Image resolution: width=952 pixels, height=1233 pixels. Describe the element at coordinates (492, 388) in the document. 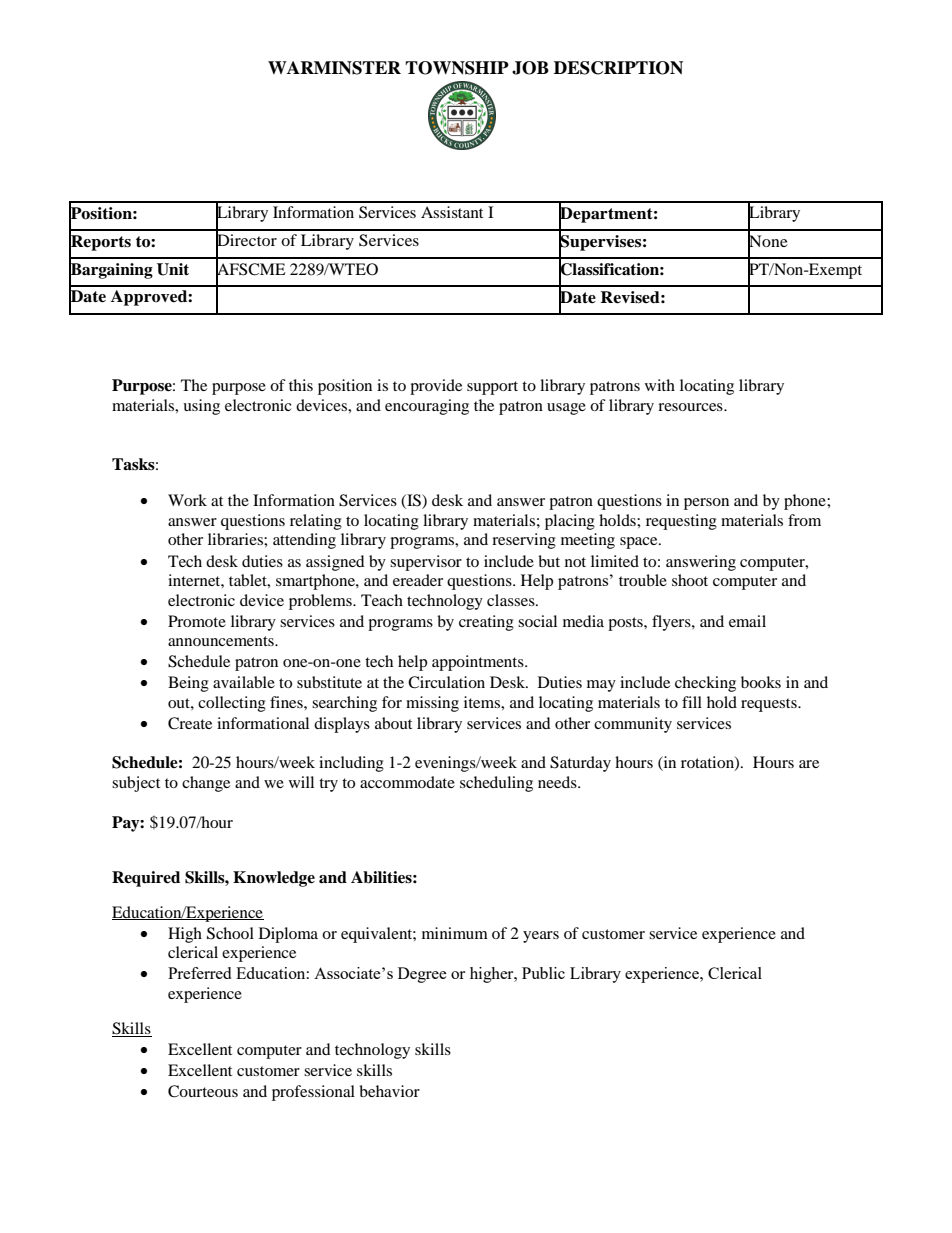

I see `support` at that location.
